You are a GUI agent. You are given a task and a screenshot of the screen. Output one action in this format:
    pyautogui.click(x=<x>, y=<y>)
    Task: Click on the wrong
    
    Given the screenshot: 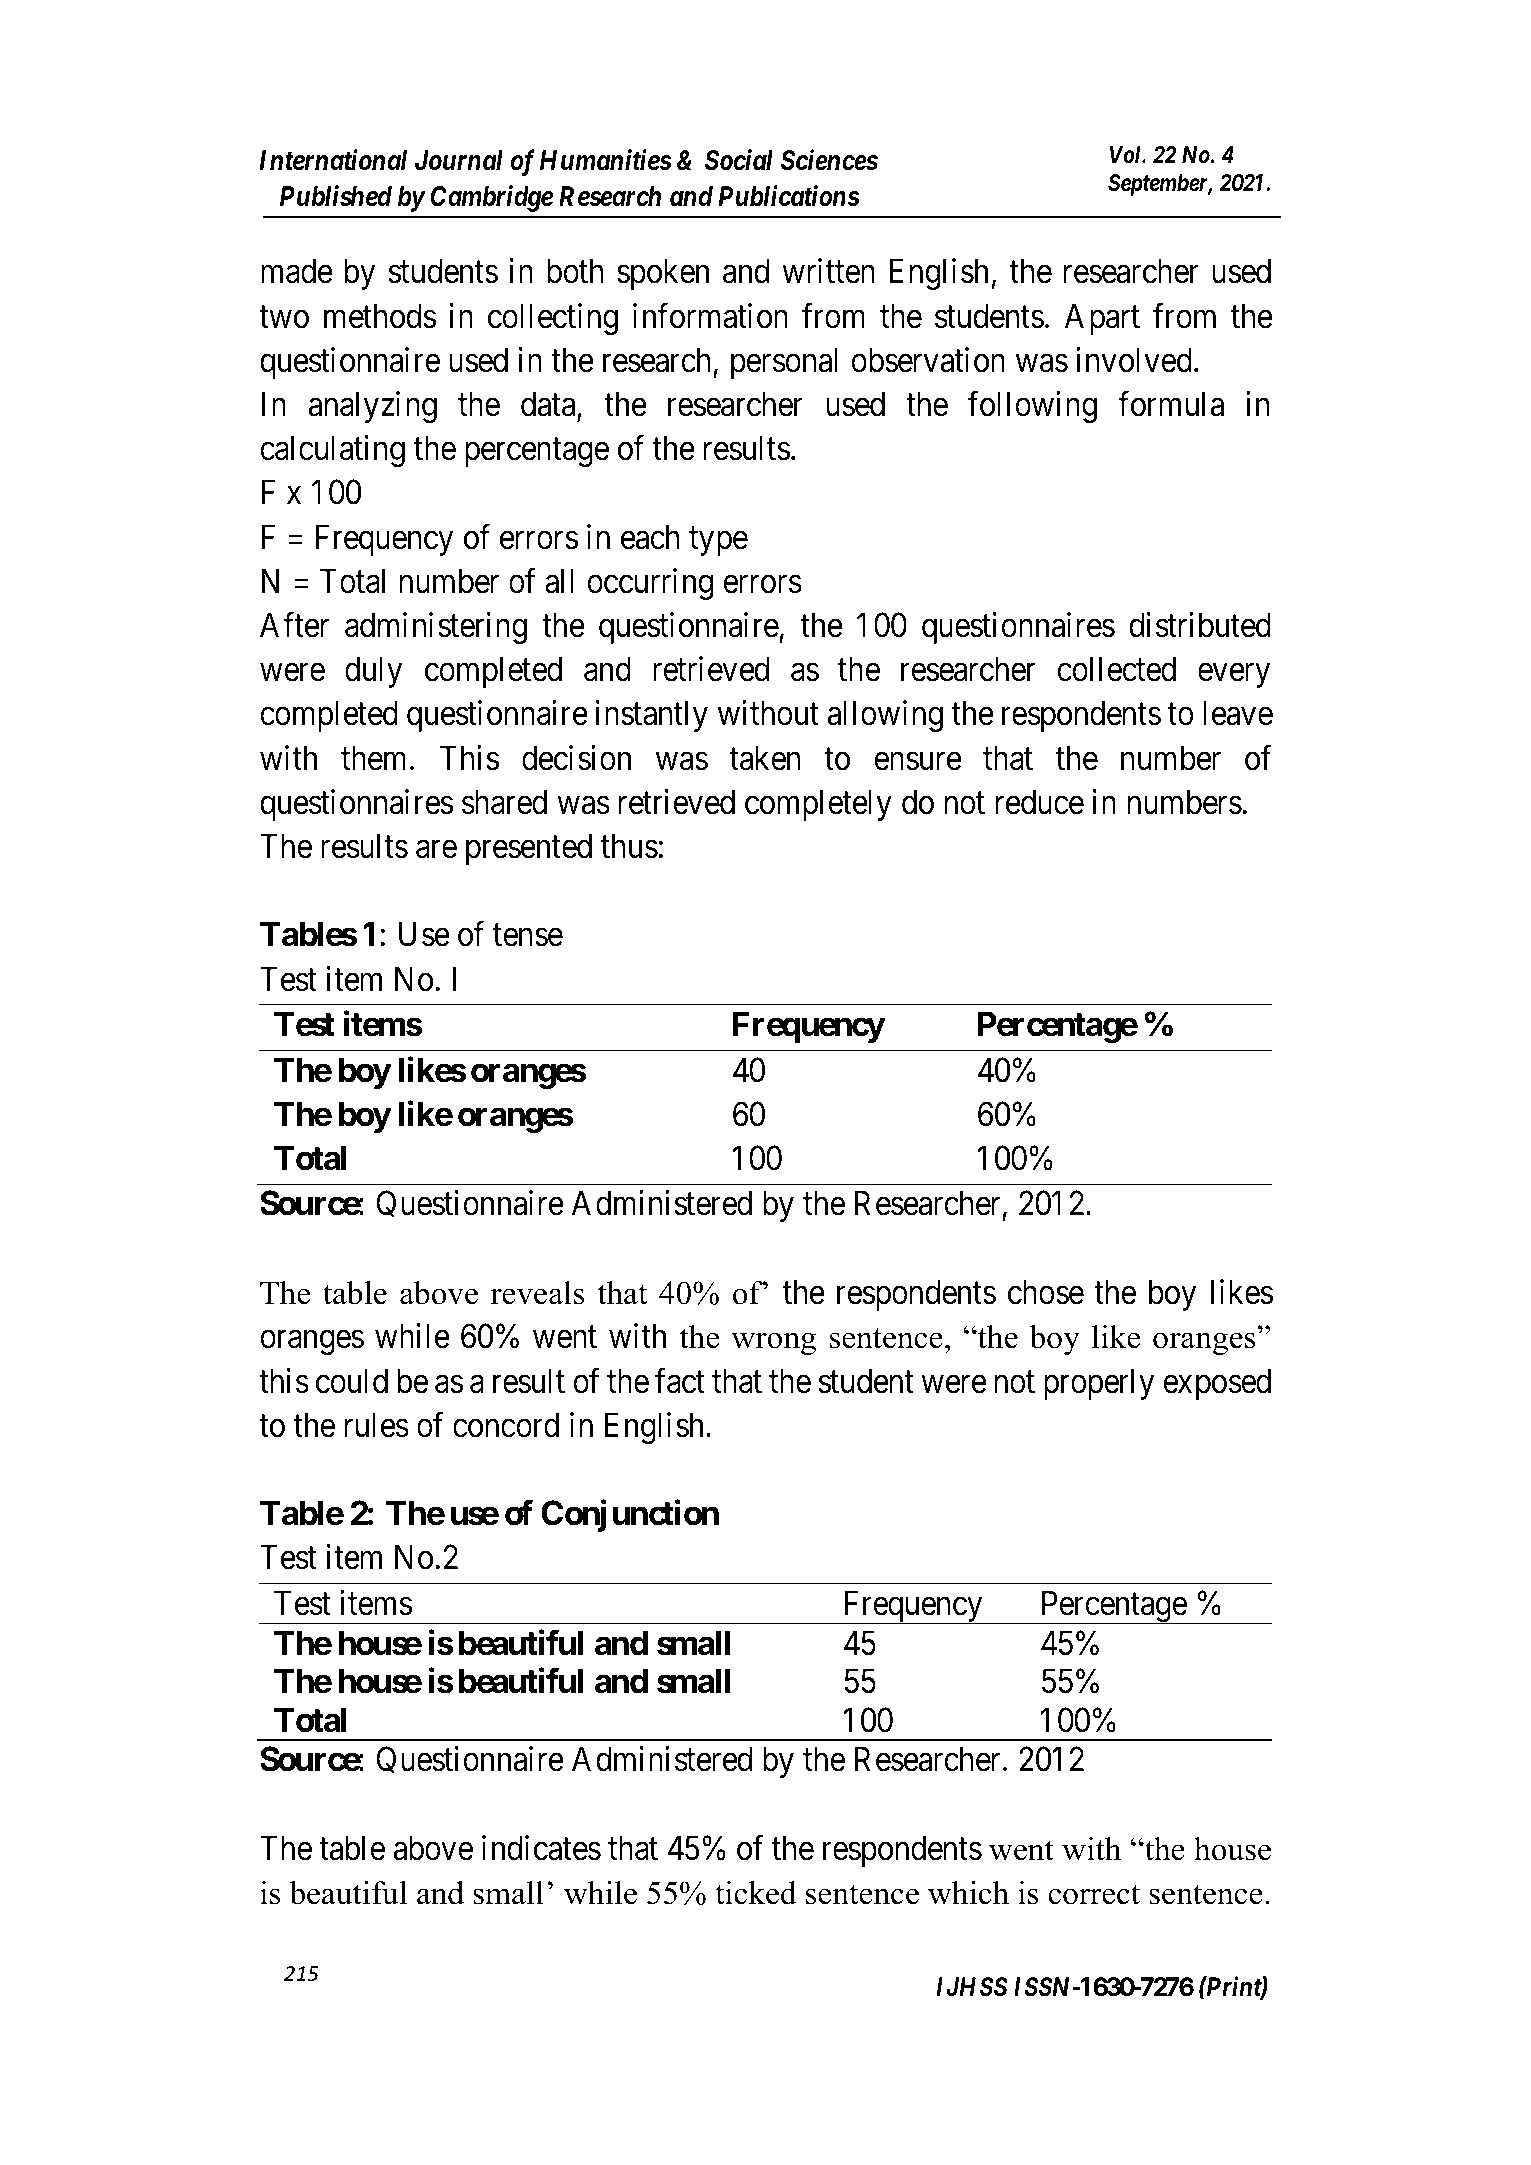 What is the action you would take?
    pyautogui.click(x=773, y=1343)
